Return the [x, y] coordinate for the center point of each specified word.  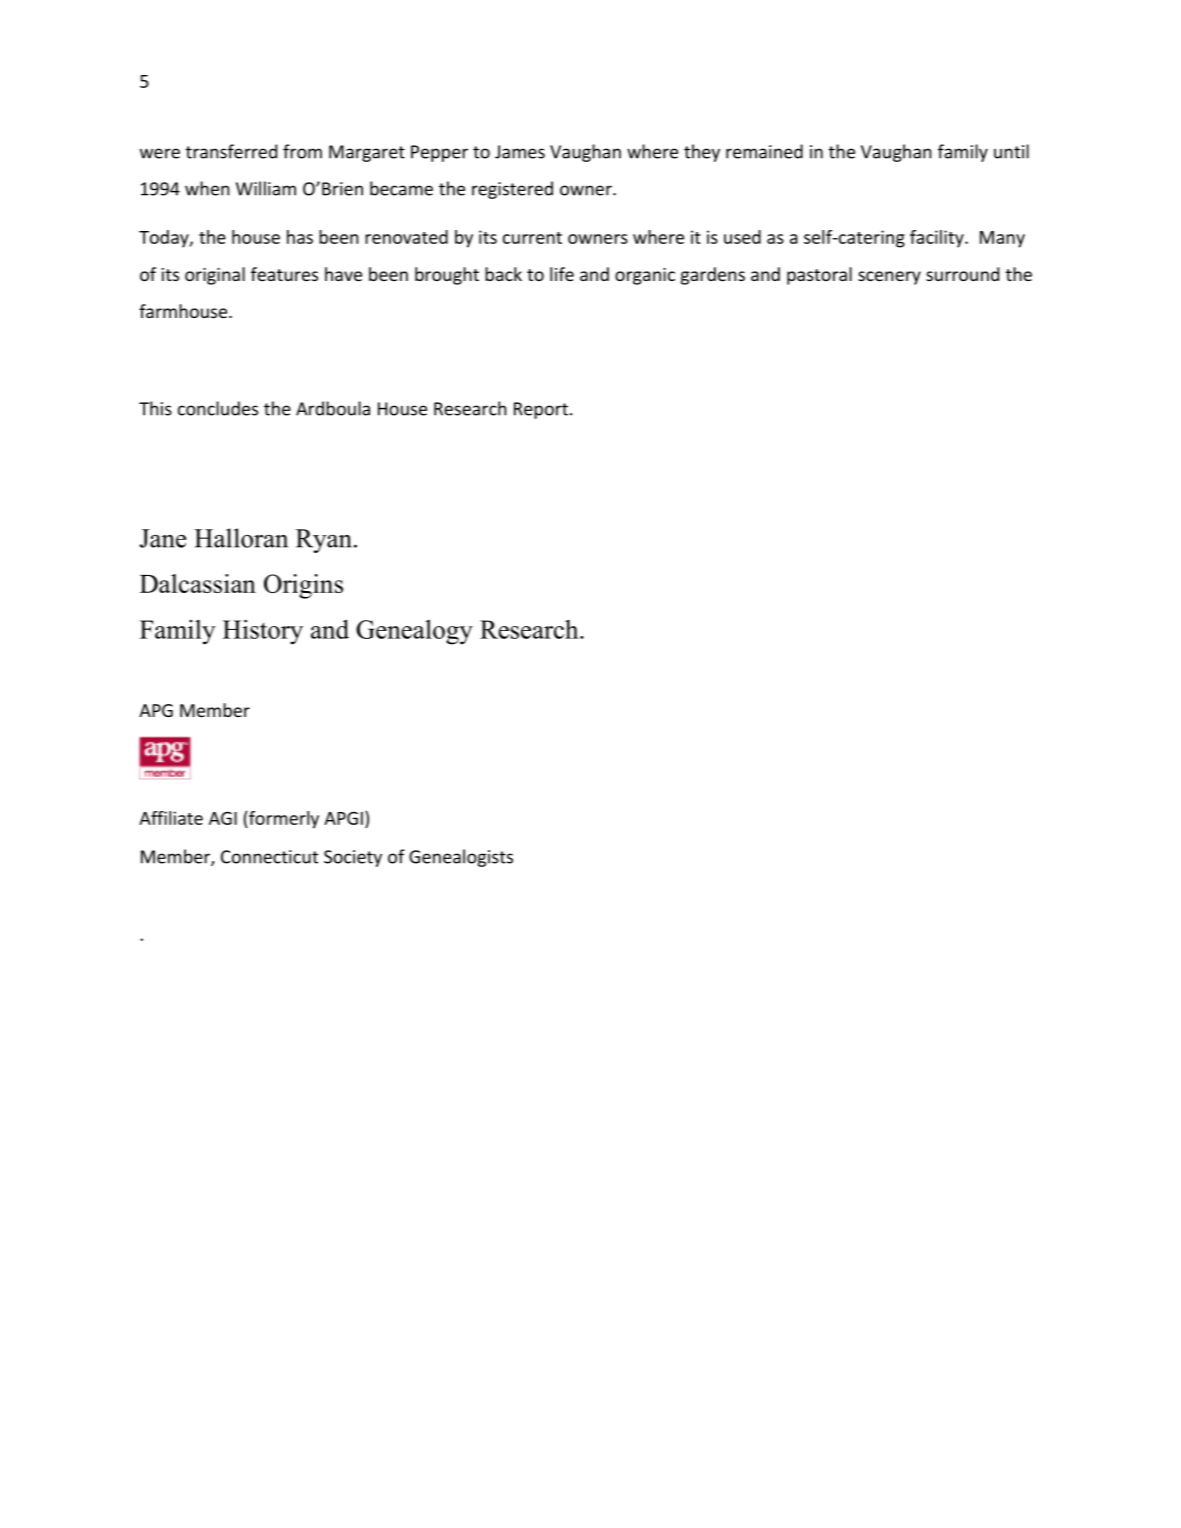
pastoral [819, 276]
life [562, 274]
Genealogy [414, 632]
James [520, 152]
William [266, 188]
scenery [889, 278]
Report [541, 410]
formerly [283, 820]
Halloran [241, 538]
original [215, 276]
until [1011, 151]
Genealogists [461, 858]
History [263, 632]
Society [353, 858]
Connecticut [269, 857]
